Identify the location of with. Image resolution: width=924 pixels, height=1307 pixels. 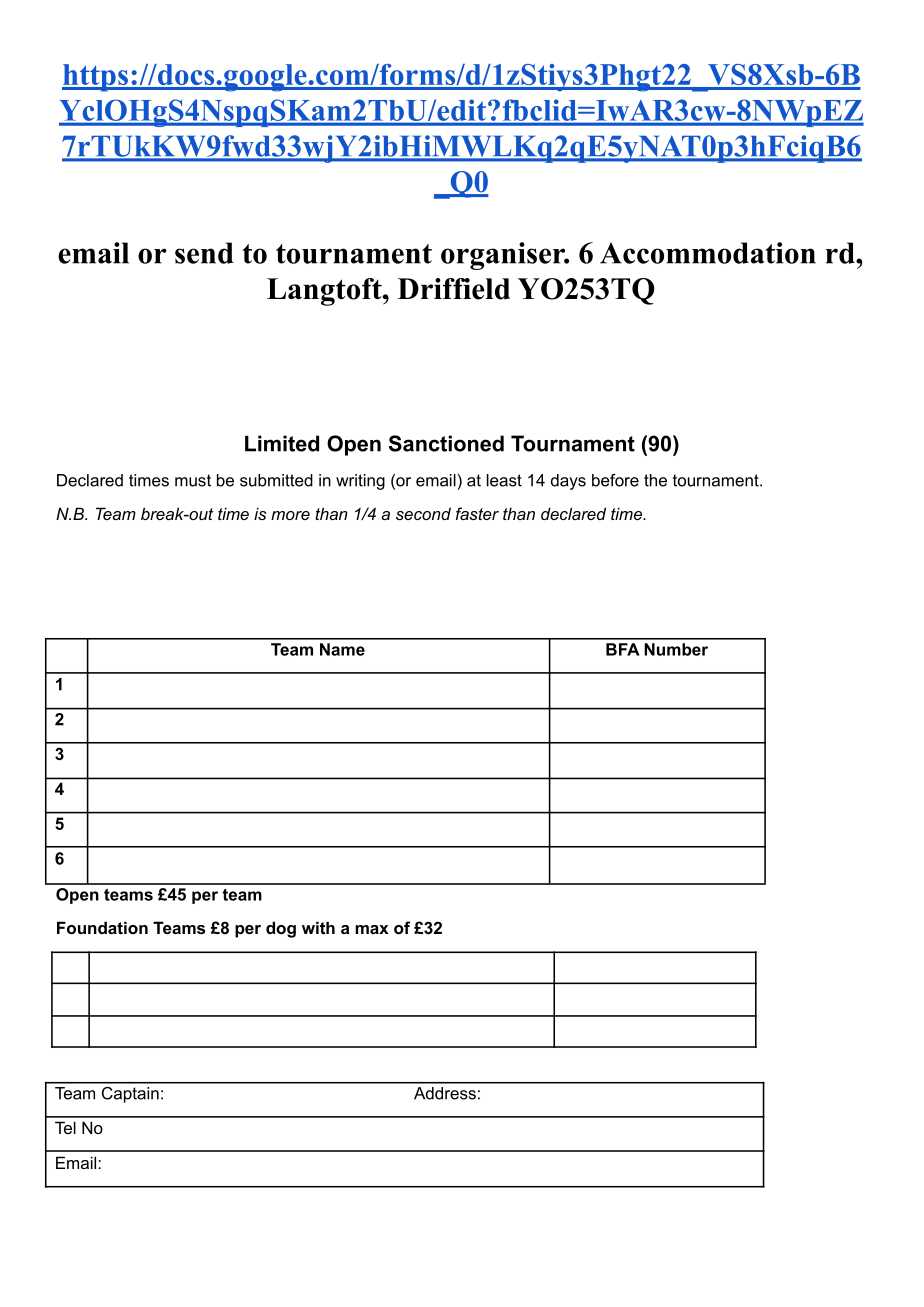
(318, 927).
